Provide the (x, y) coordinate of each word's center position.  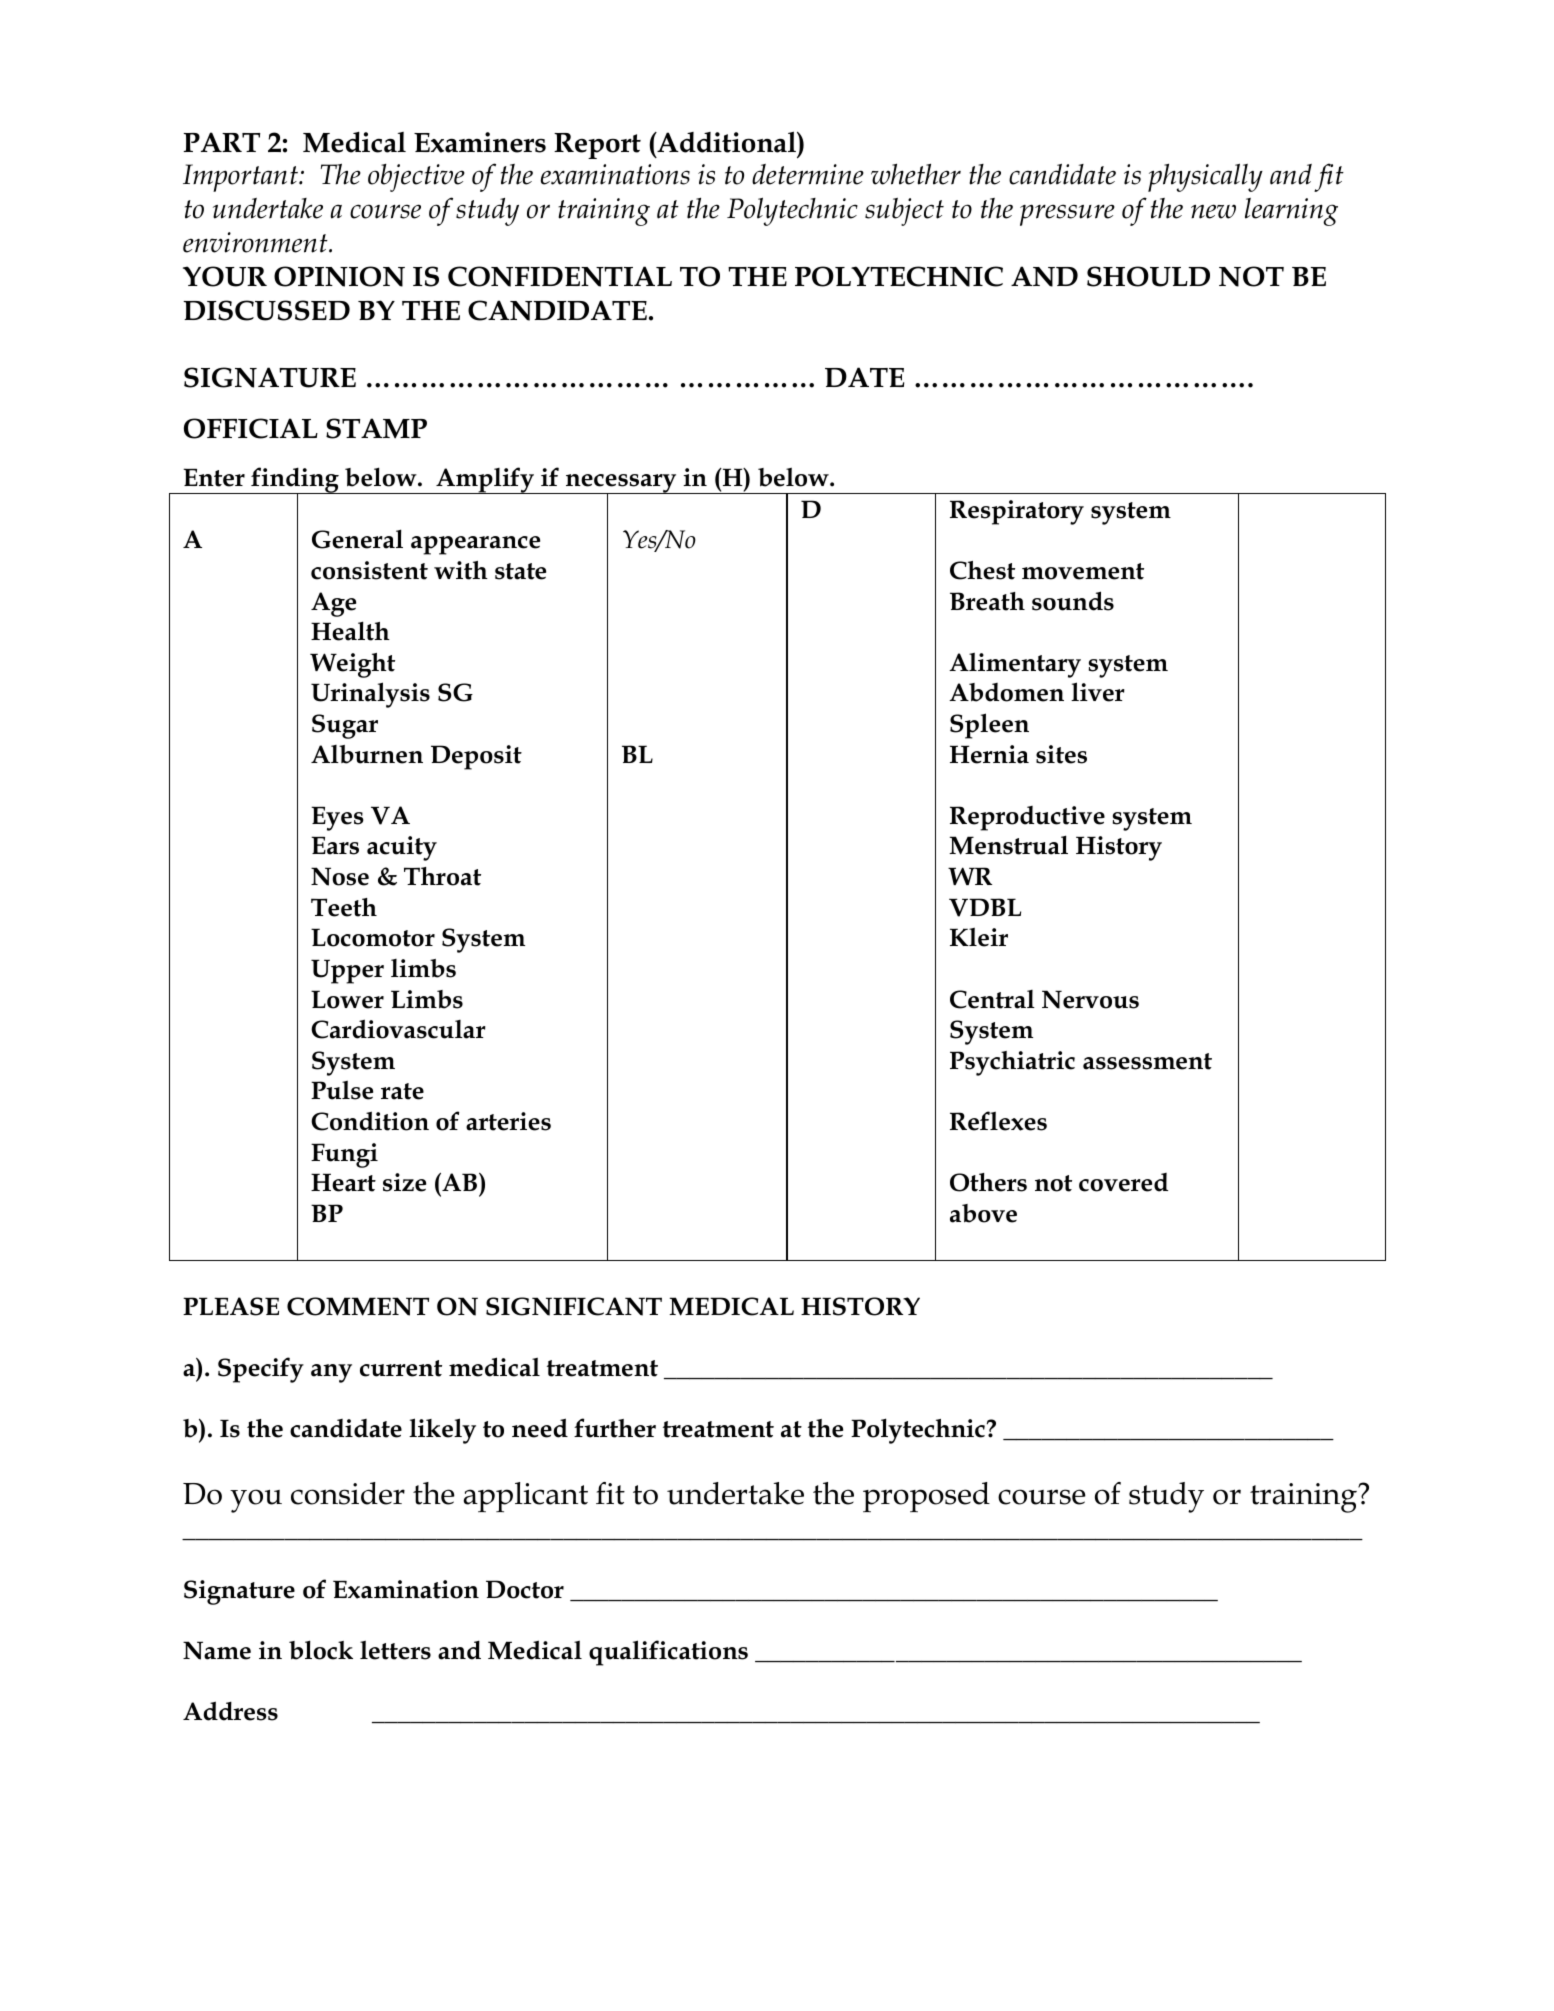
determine (808, 174)
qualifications (668, 1653)
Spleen (989, 726)
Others (988, 1182)
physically (1205, 177)
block (321, 1650)
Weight (352, 665)
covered (1123, 1182)
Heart (343, 1182)
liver (1098, 692)
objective (416, 178)
